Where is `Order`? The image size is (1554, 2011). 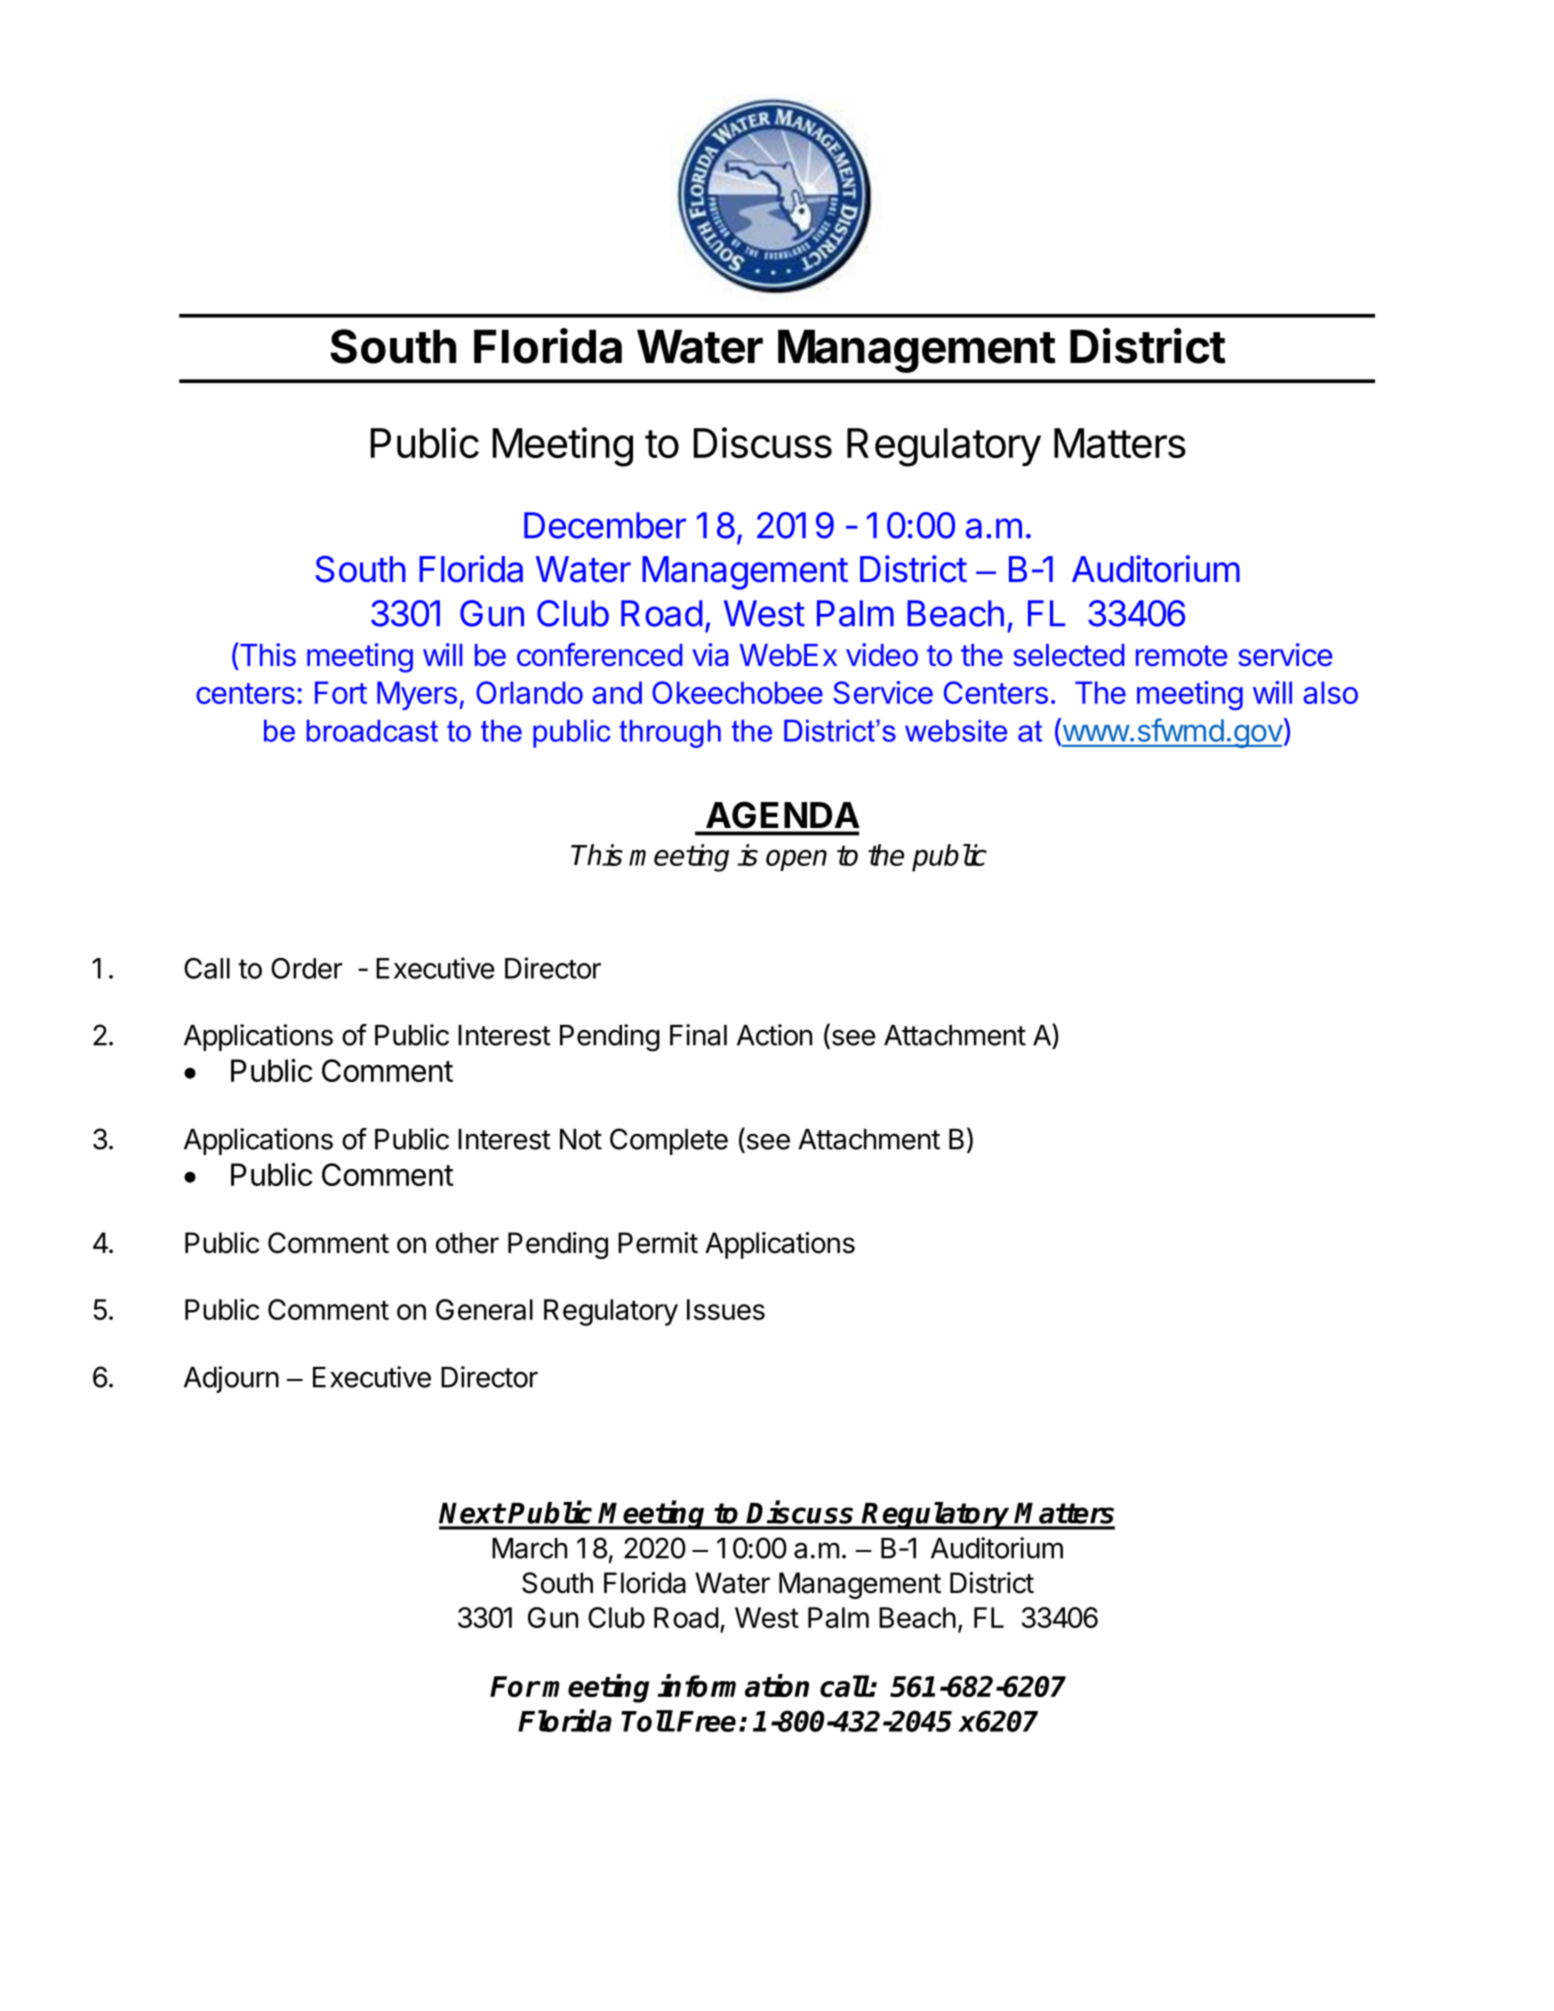 Order is located at coordinates (306, 968).
